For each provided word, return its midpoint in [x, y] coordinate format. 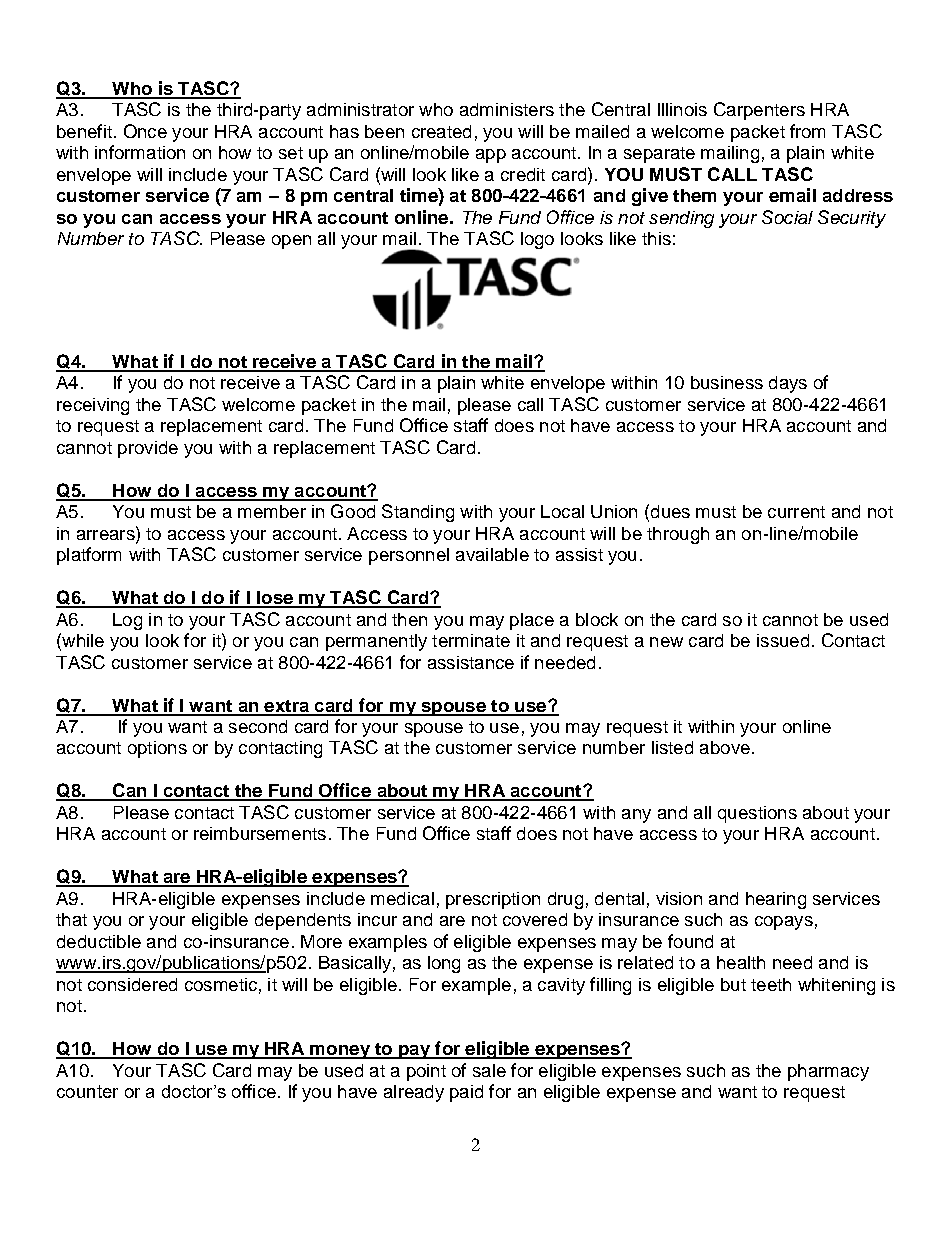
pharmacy [828, 1072]
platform [89, 556]
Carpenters [759, 111]
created [441, 131]
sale [489, 1070]
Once [145, 131]
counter [87, 1091]
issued [783, 640]
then [409, 619]
